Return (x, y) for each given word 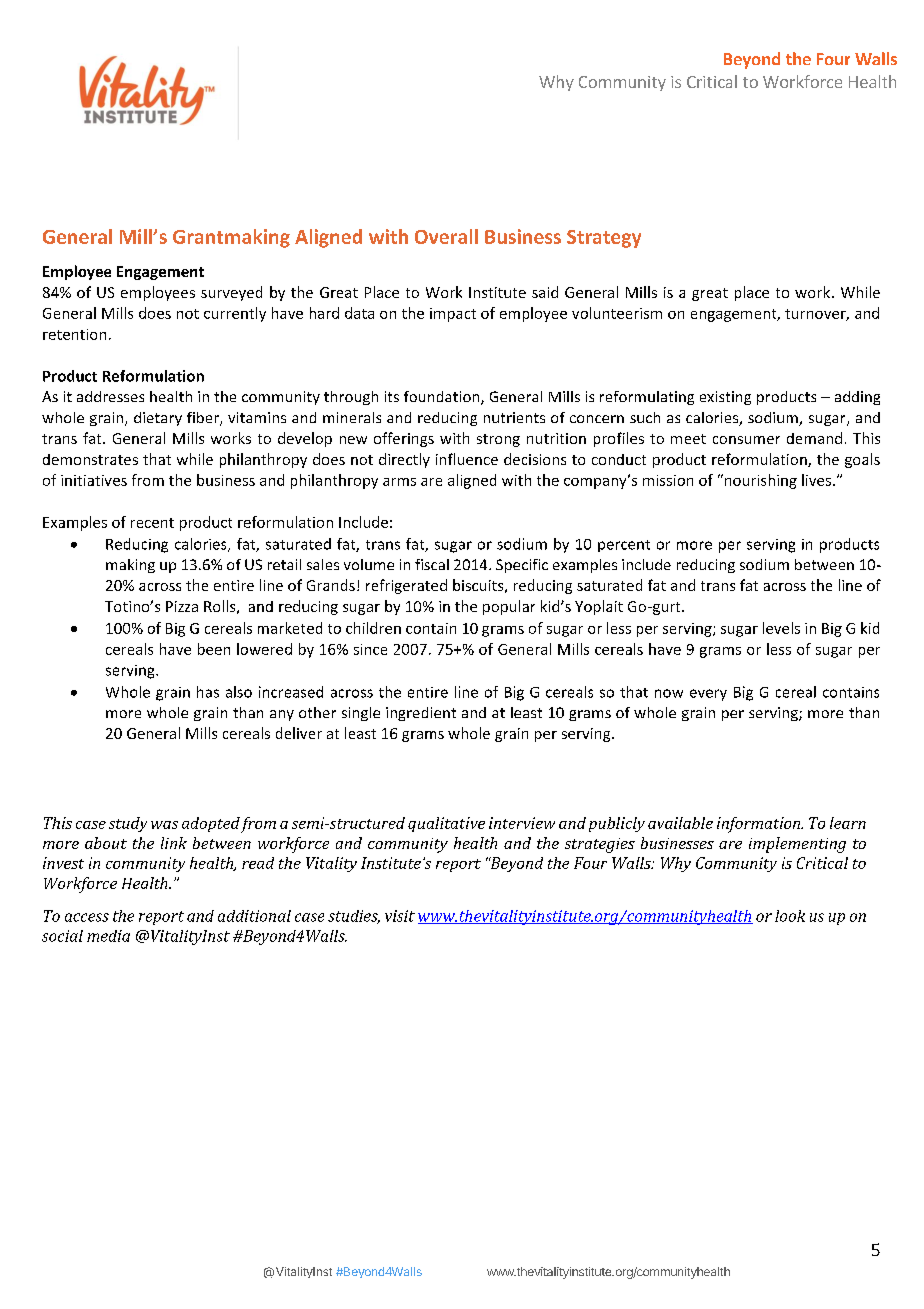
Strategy (604, 239)
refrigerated (406, 586)
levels (781, 628)
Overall (446, 236)
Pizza (182, 606)
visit (400, 916)
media (108, 936)
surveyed (231, 293)
